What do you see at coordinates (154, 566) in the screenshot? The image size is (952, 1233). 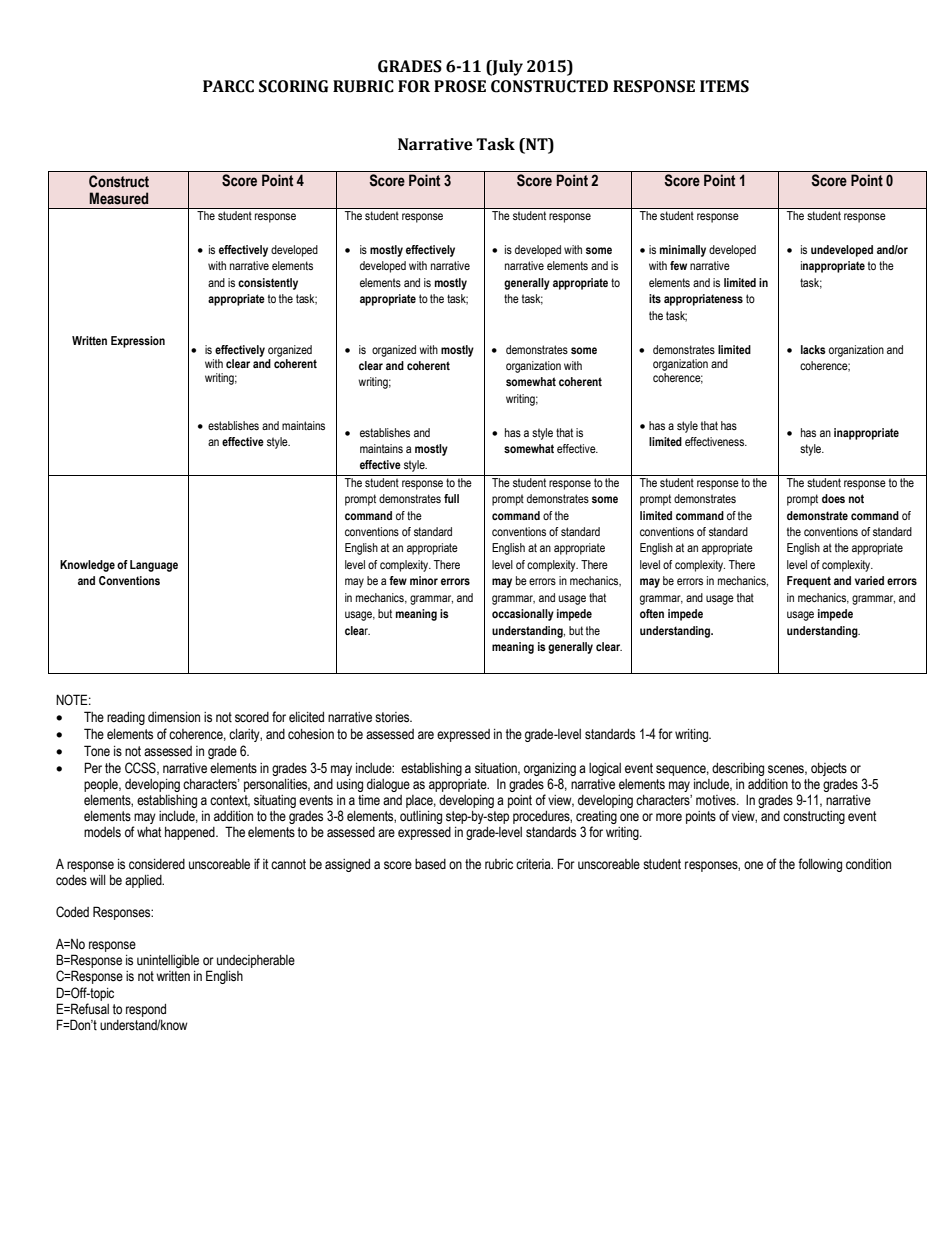 I see `Language` at bounding box center [154, 566].
